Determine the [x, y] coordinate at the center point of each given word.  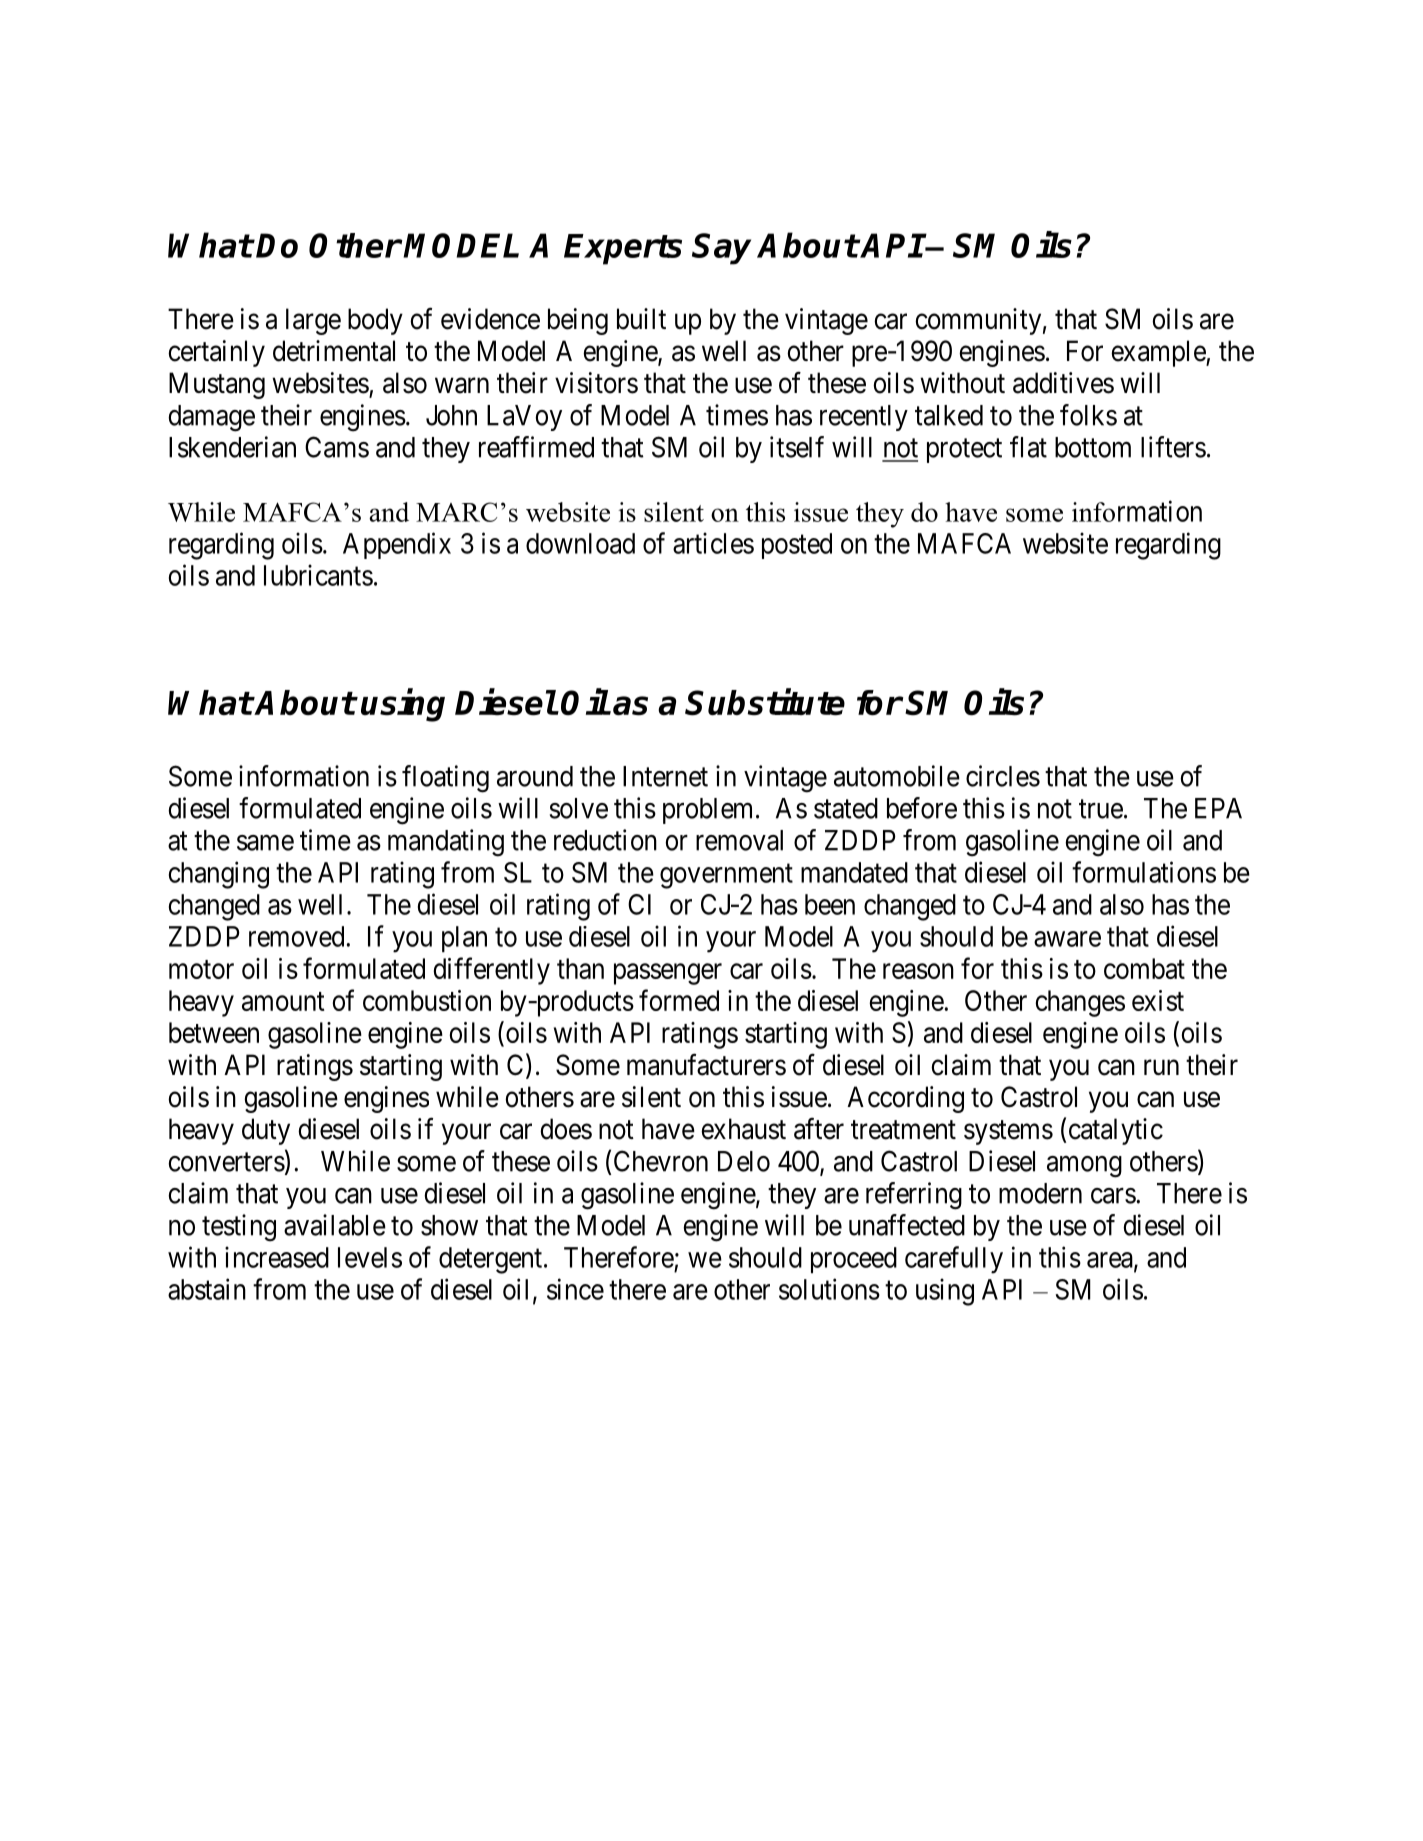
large [313, 321]
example [1159, 353]
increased [277, 1257]
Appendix [397, 545]
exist [1158, 1000]
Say [721, 249]
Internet [665, 776]
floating [445, 779]
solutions [829, 1289]
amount [283, 1001]
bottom [1093, 447]
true [1101, 809]
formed [679, 1000]
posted [797, 546]
